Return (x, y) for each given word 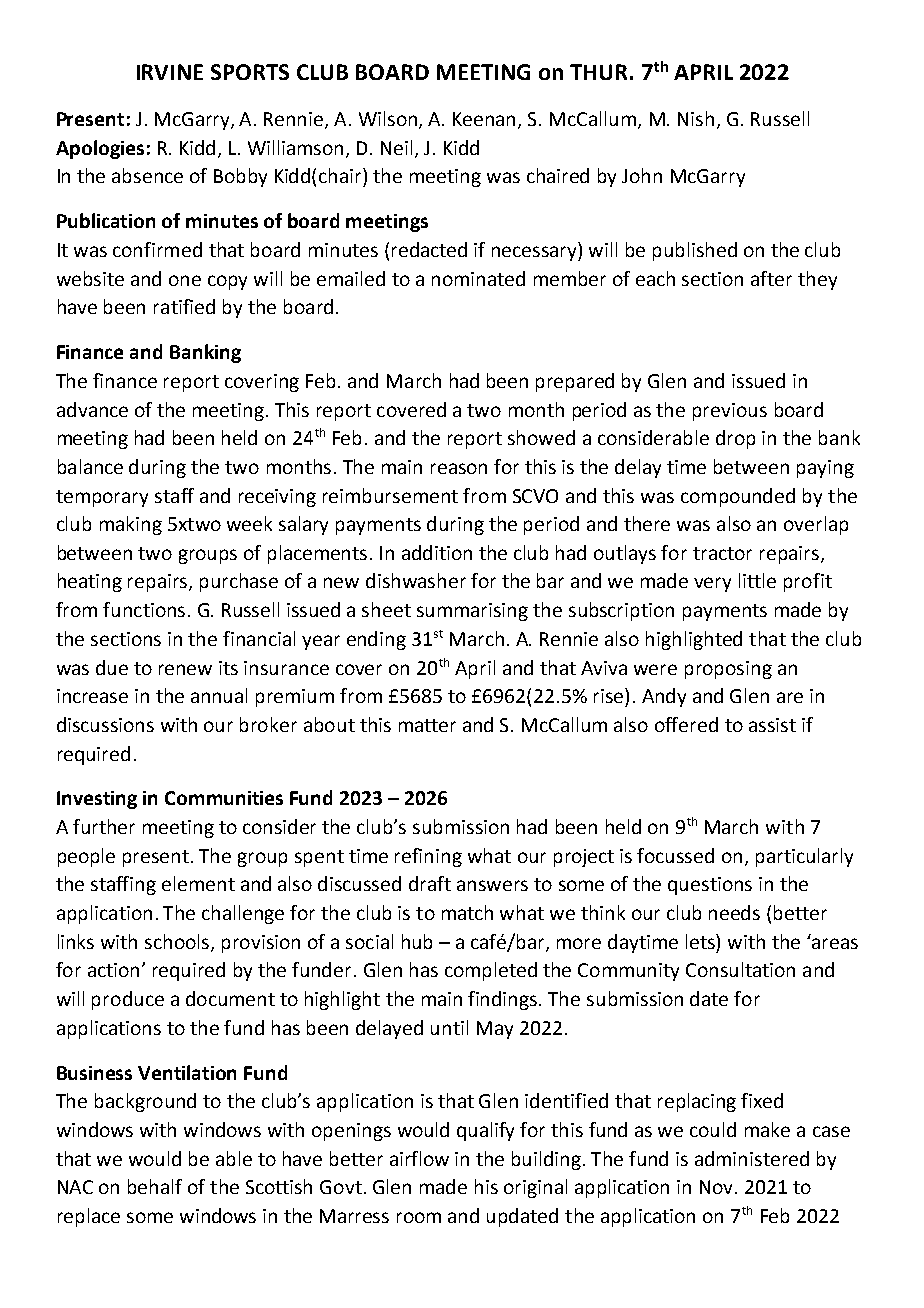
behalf (155, 1186)
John (642, 175)
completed (491, 971)
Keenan (486, 120)
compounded (738, 497)
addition (437, 552)
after (771, 278)
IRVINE (170, 72)
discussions (105, 724)
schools (178, 942)
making (131, 525)
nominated (478, 278)
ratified (184, 306)
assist (772, 725)
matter (427, 725)
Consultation (740, 969)
